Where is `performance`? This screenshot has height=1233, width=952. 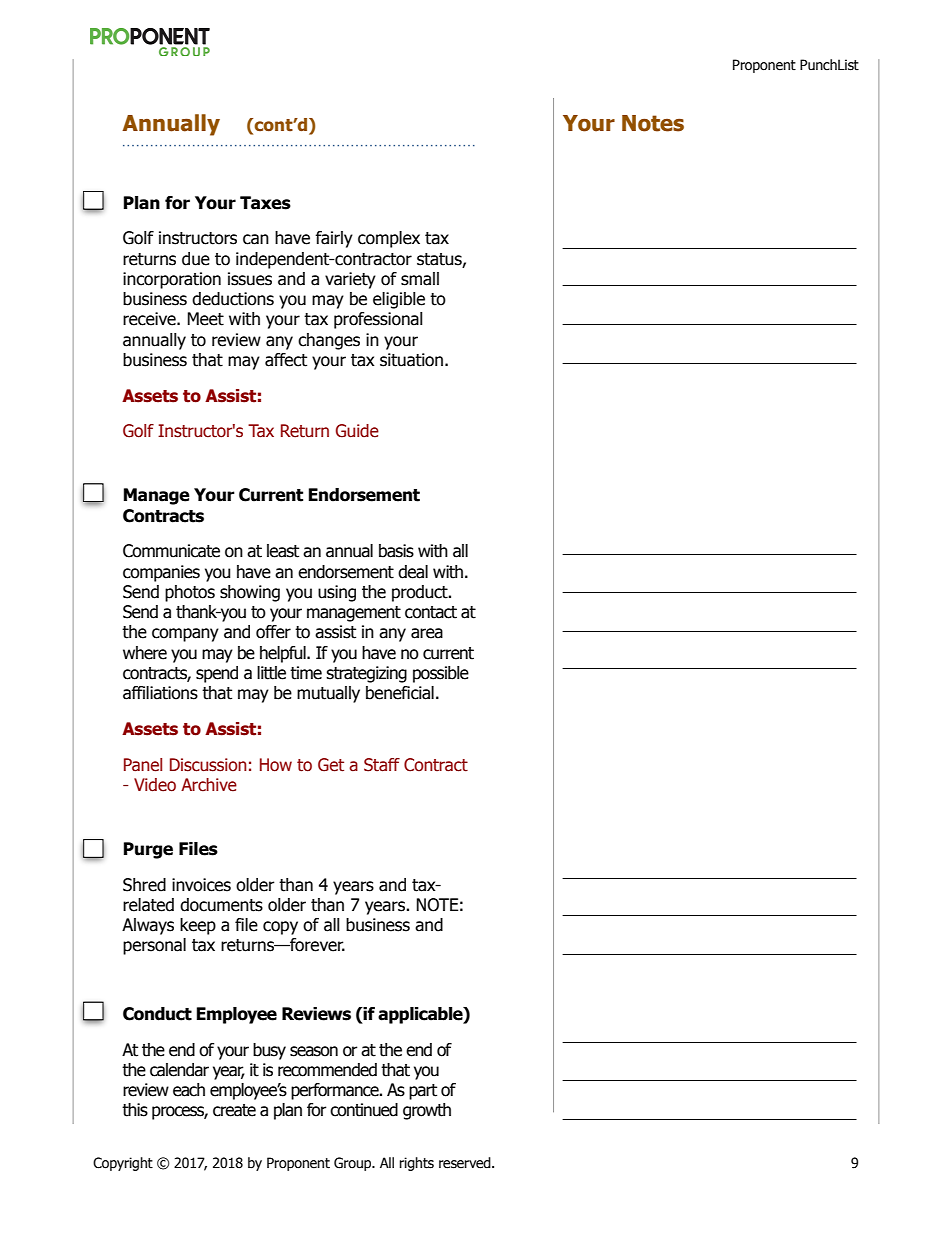 performance is located at coordinates (336, 1091).
